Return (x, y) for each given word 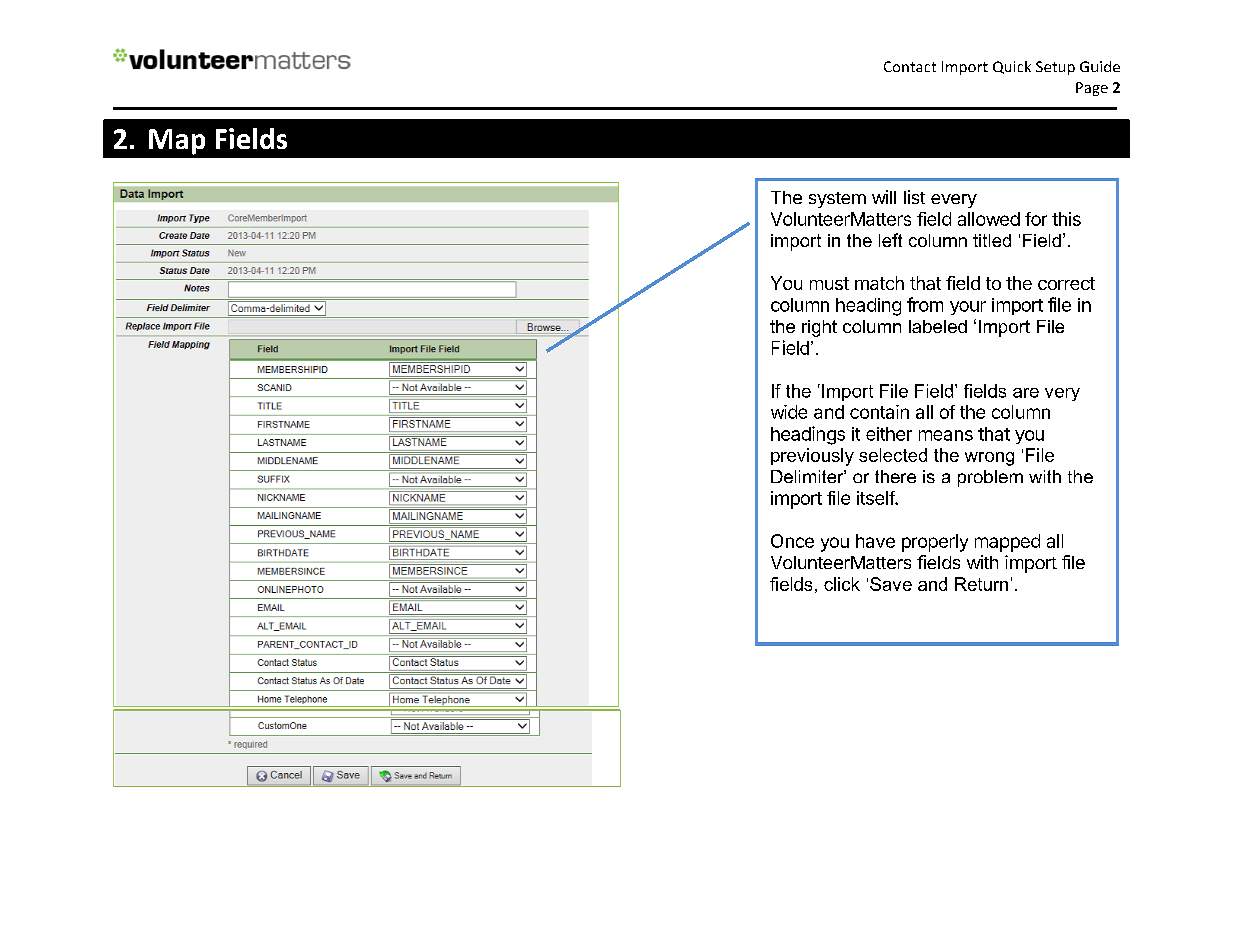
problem (990, 478)
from (925, 304)
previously (812, 457)
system (837, 200)
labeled (938, 326)
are (1026, 393)
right (819, 328)
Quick (1012, 67)
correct (1066, 283)
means (946, 435)
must (829, 283)
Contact (910, 66)
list (914, 197)
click (842, 584)
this (1066, 219)
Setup (1055, 68)
